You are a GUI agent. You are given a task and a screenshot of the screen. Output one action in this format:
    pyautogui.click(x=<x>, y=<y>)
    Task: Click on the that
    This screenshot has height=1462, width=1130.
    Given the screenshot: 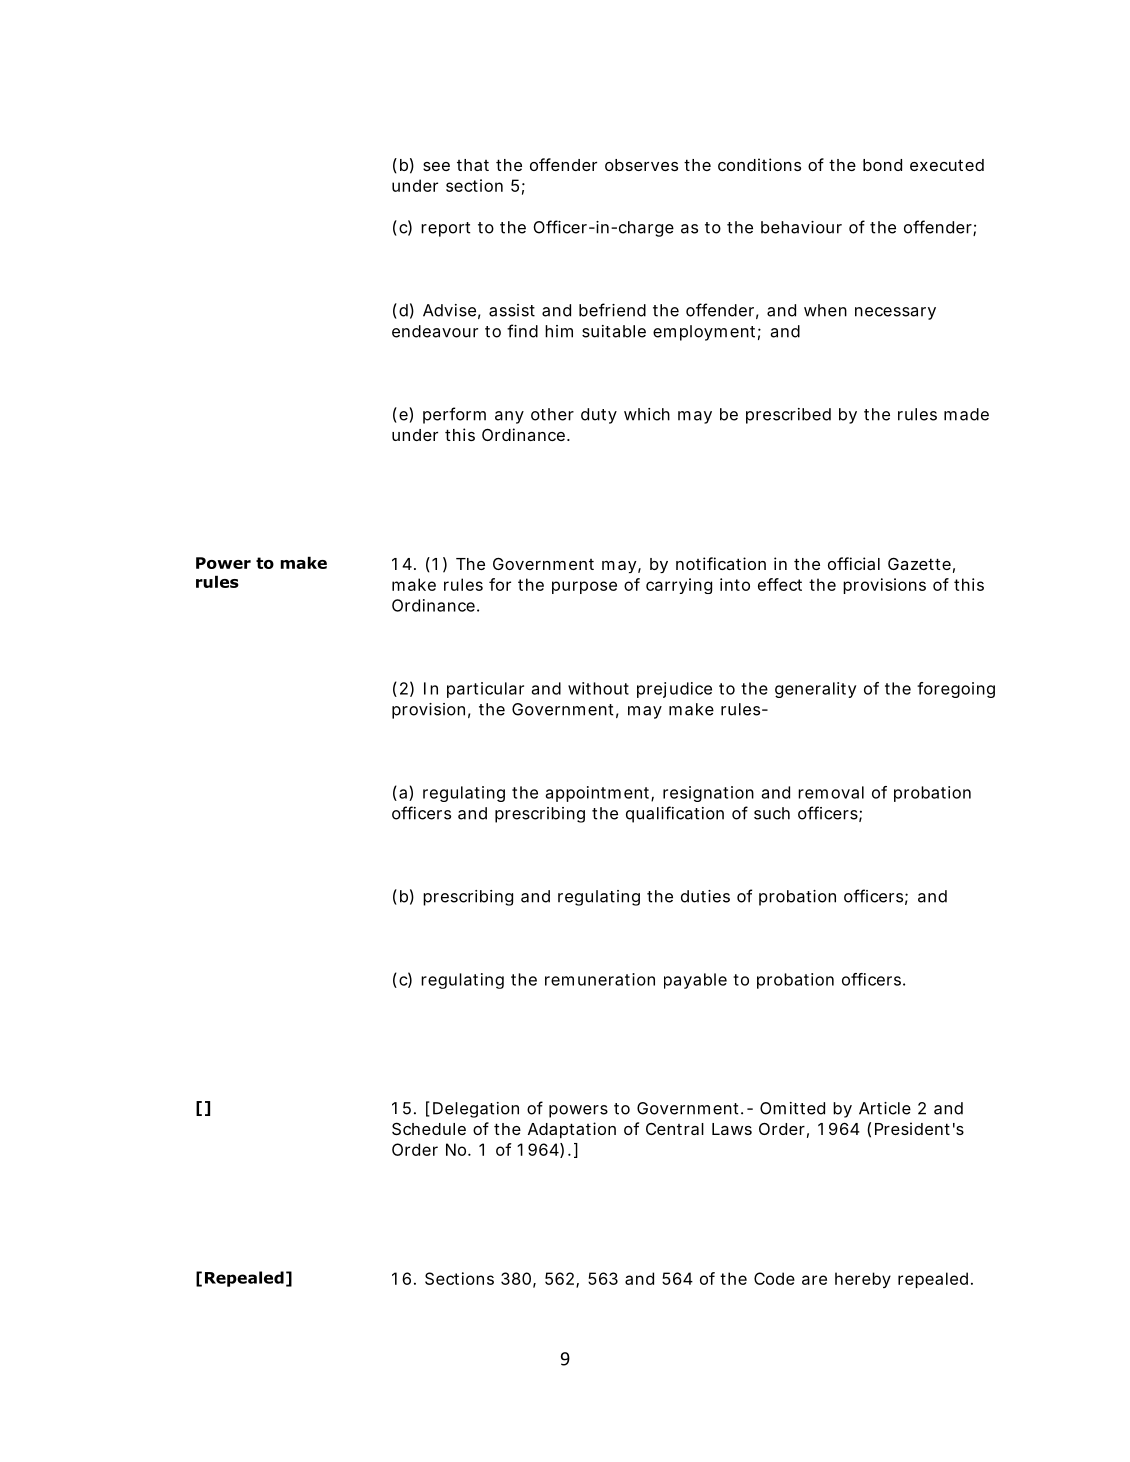 What is the action you would take?
    pyautogui.click(x=473, y=165)
